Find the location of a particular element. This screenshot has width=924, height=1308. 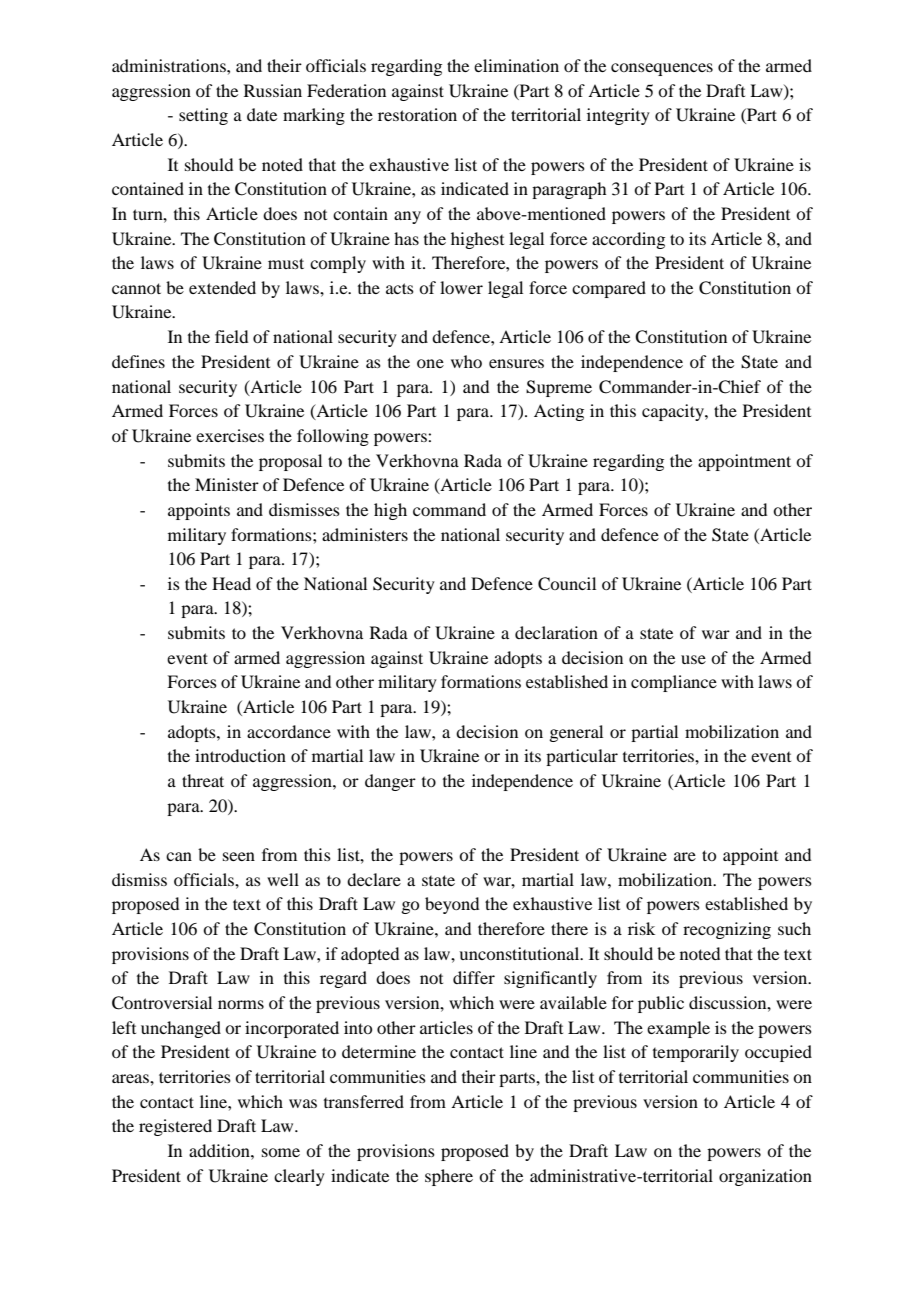

declaration is located at coordinates (556, 632).
